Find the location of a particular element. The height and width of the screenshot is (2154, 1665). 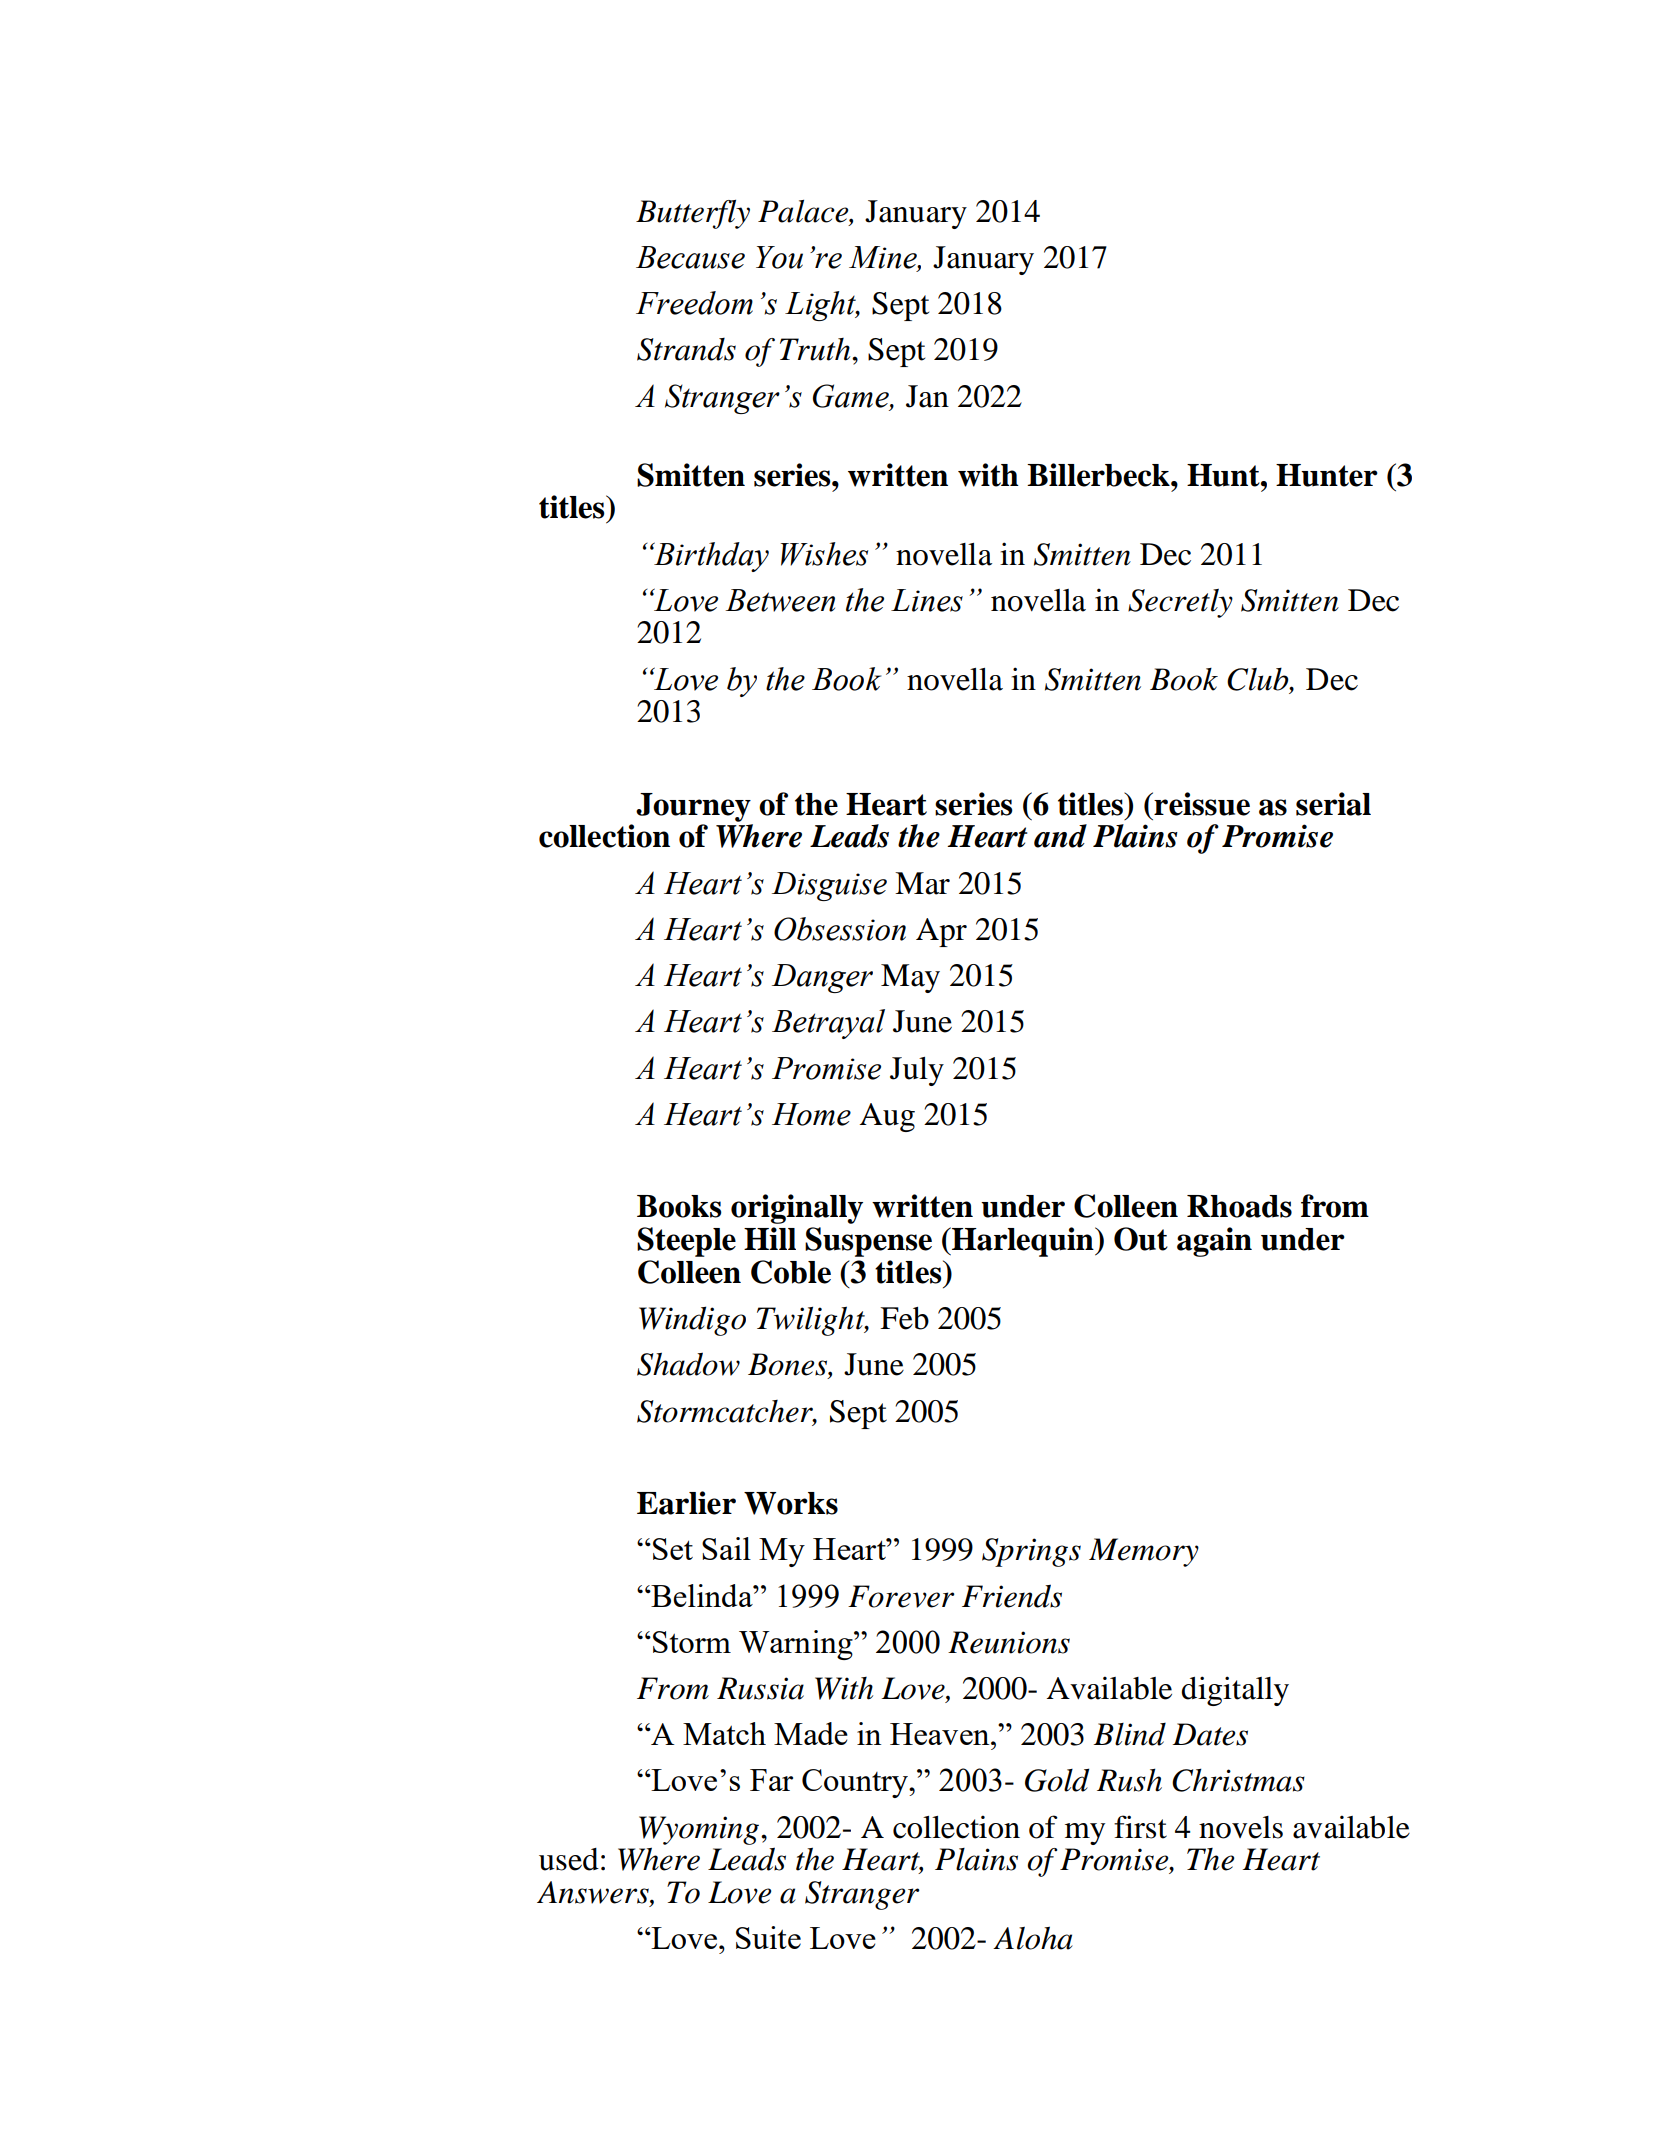

Game is located at coordinates (852, 397).
